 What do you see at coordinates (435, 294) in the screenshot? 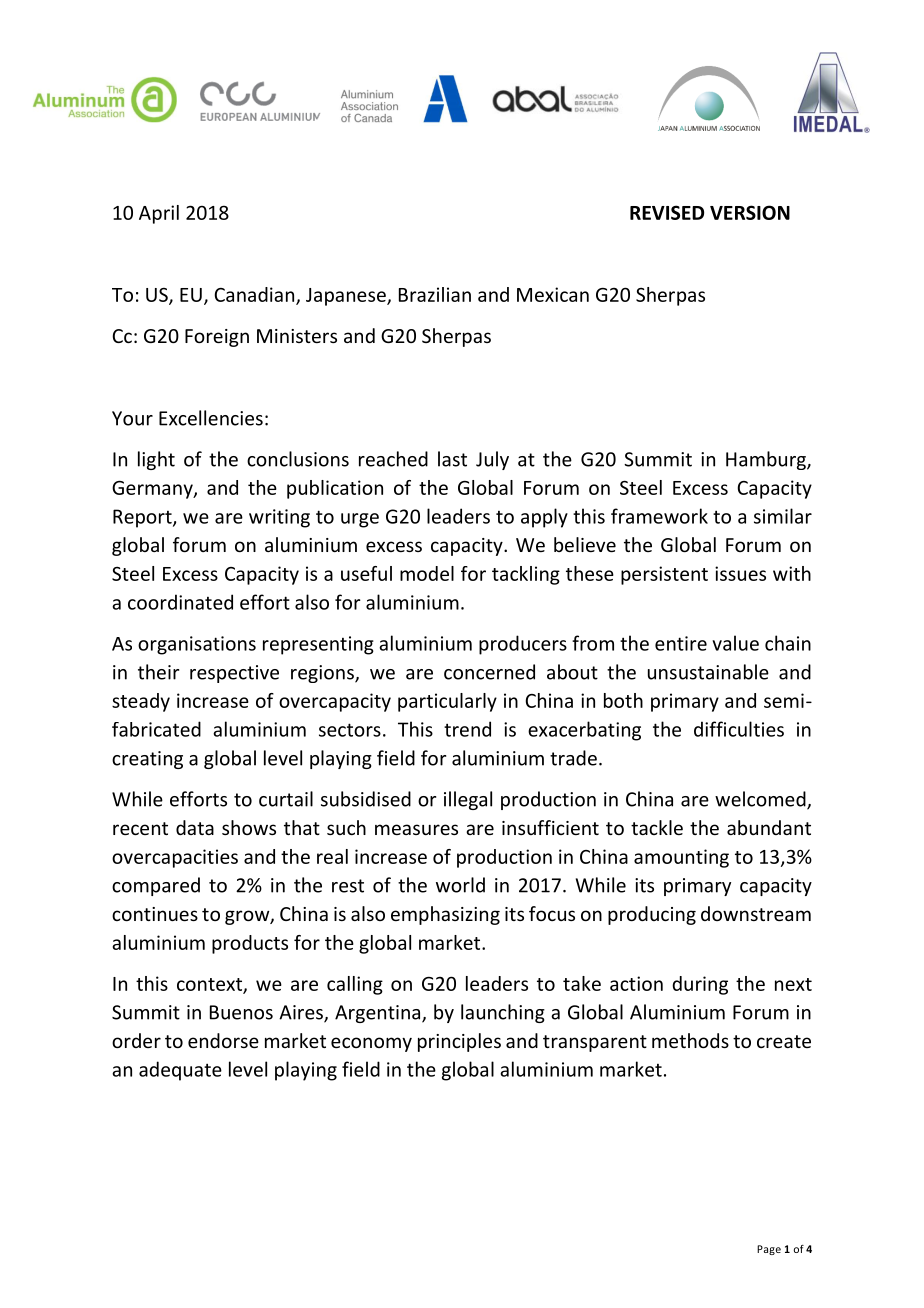
I see `Brazilian` at bounding box center [435, 294].
